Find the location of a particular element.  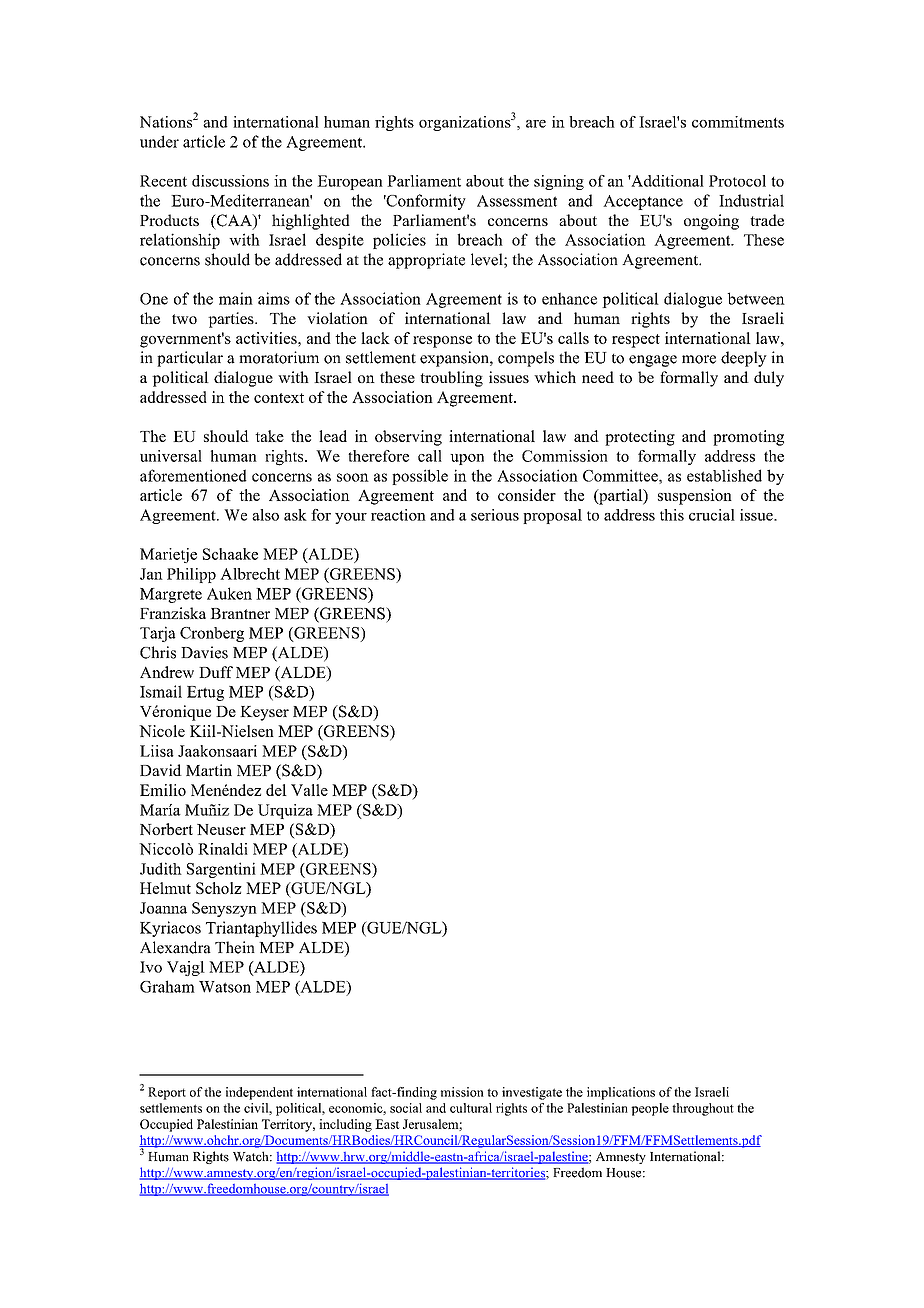

crucial is located at coordinates (712, 515).
